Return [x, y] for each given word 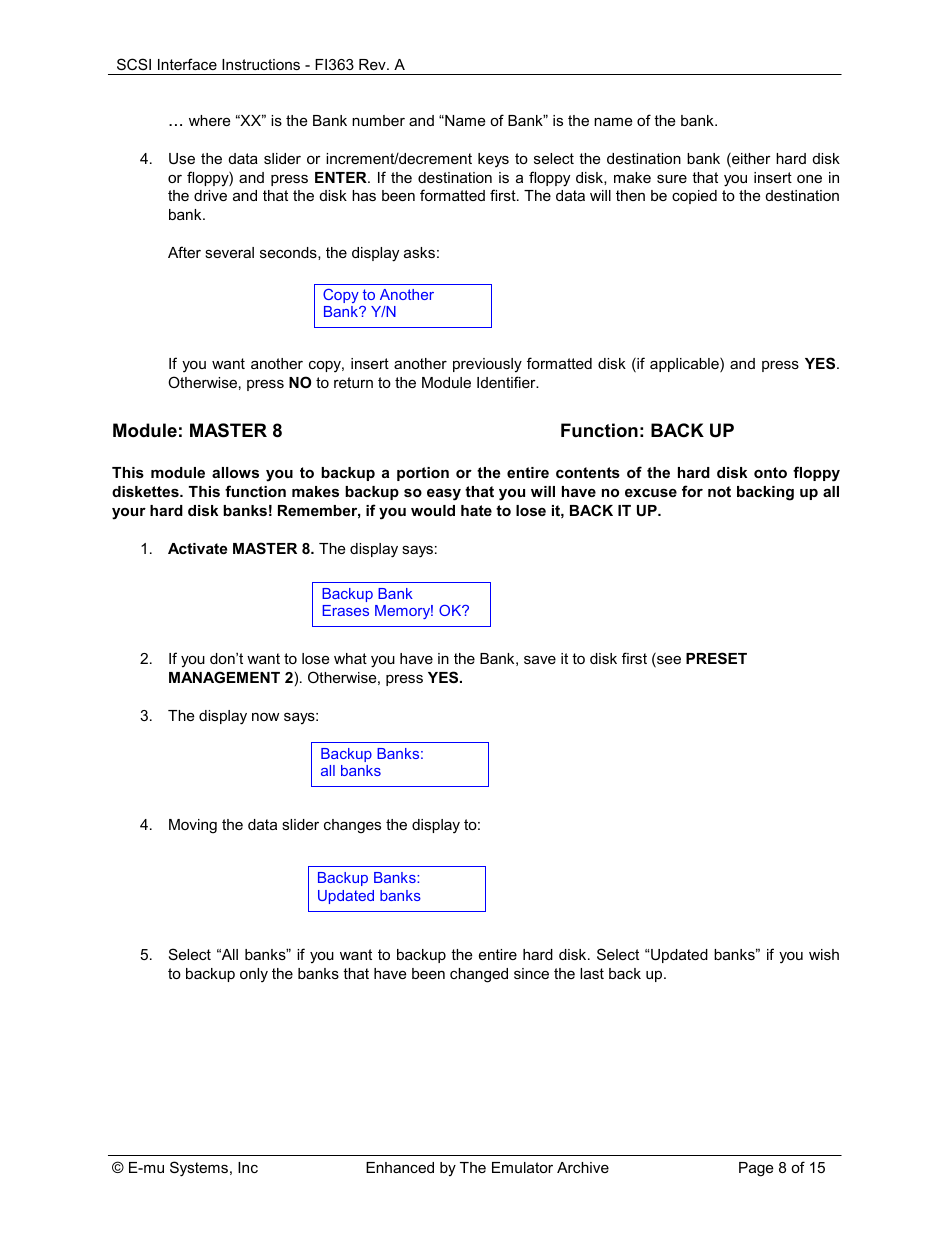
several [229, 252]
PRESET [716, 658]
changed [479, 975]
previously [487, 365]
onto [770, 472]
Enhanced [400, 1167]
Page [756, 1169]
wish [824, 954]
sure [672, 178]
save [540, 659]
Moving [193, 826]
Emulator [522, 1167]
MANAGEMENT [224, 677]
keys [493, 160]
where [209, 120]
